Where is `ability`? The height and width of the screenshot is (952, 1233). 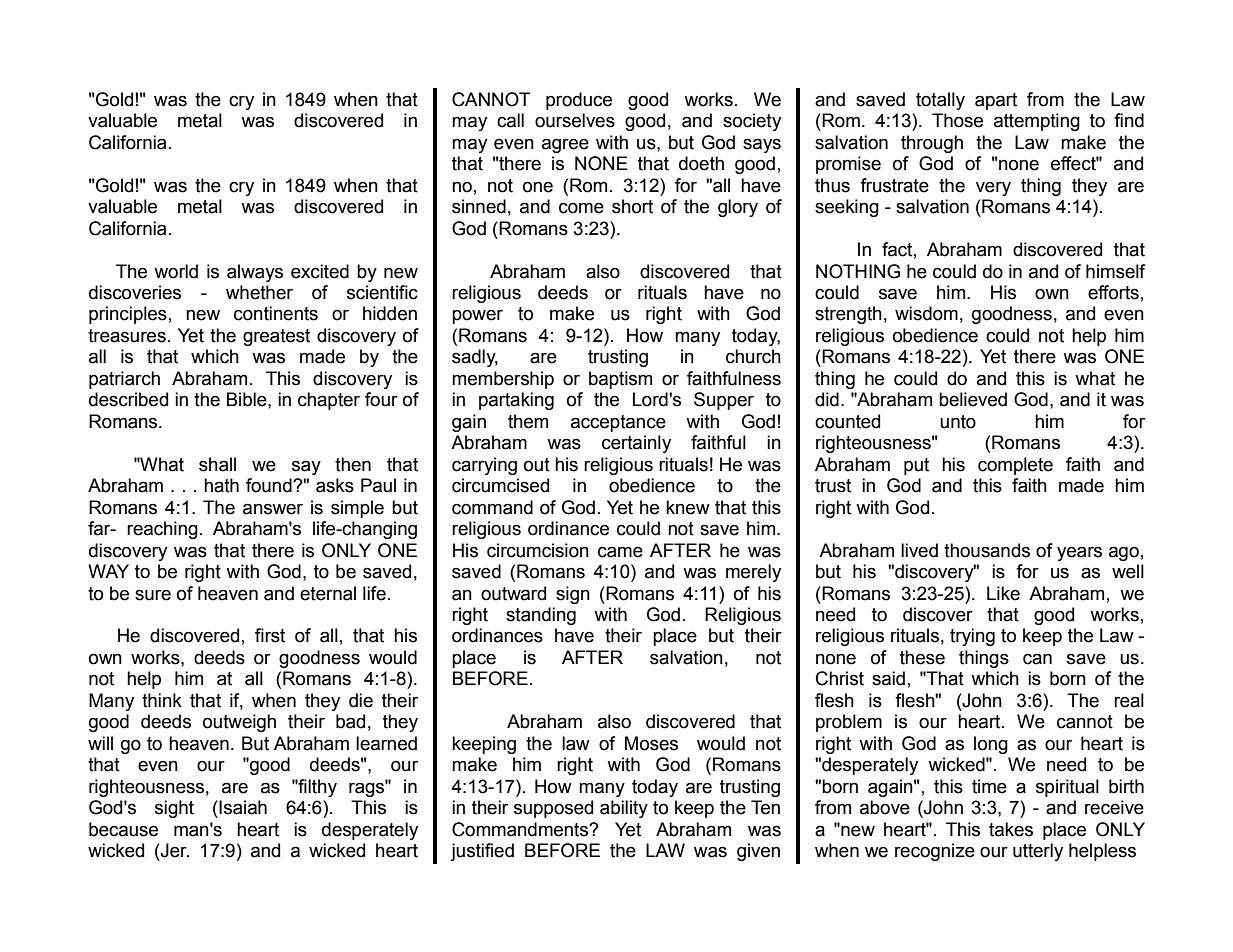 ability is located at coordinates (624, 809).
